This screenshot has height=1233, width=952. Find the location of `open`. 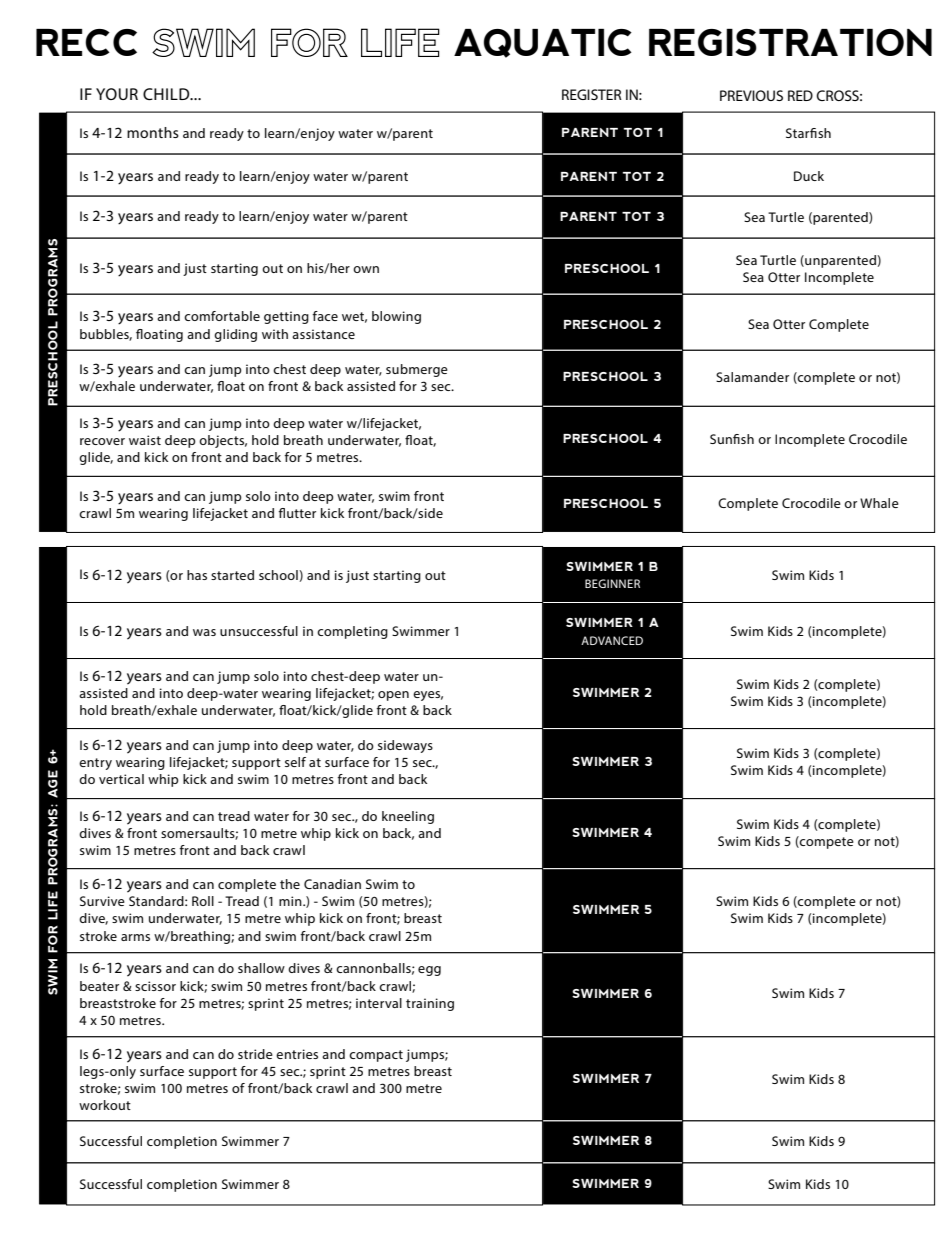

open is located at coordinates (393, 696).
